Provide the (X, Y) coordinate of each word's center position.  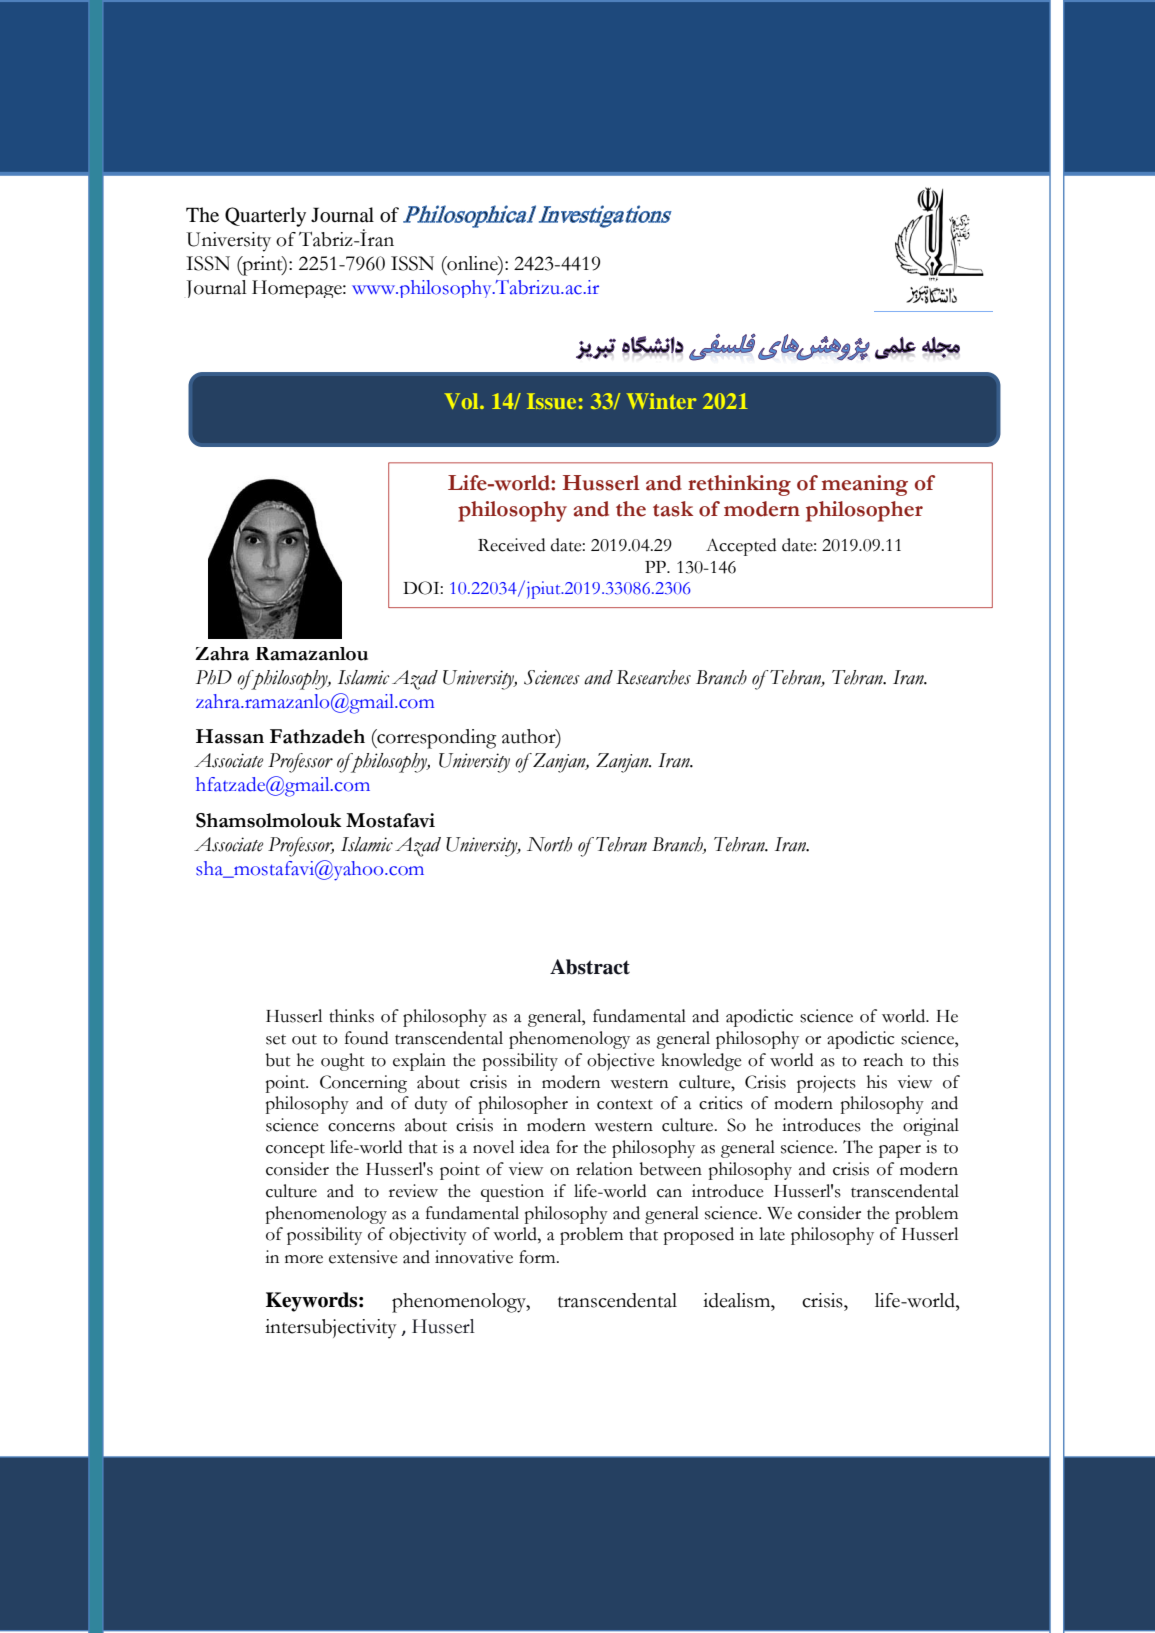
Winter (661, 401)
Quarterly (265, 217)
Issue (551, 401)
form (538, 1257)
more (304, 1259)
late (772, 1234)
